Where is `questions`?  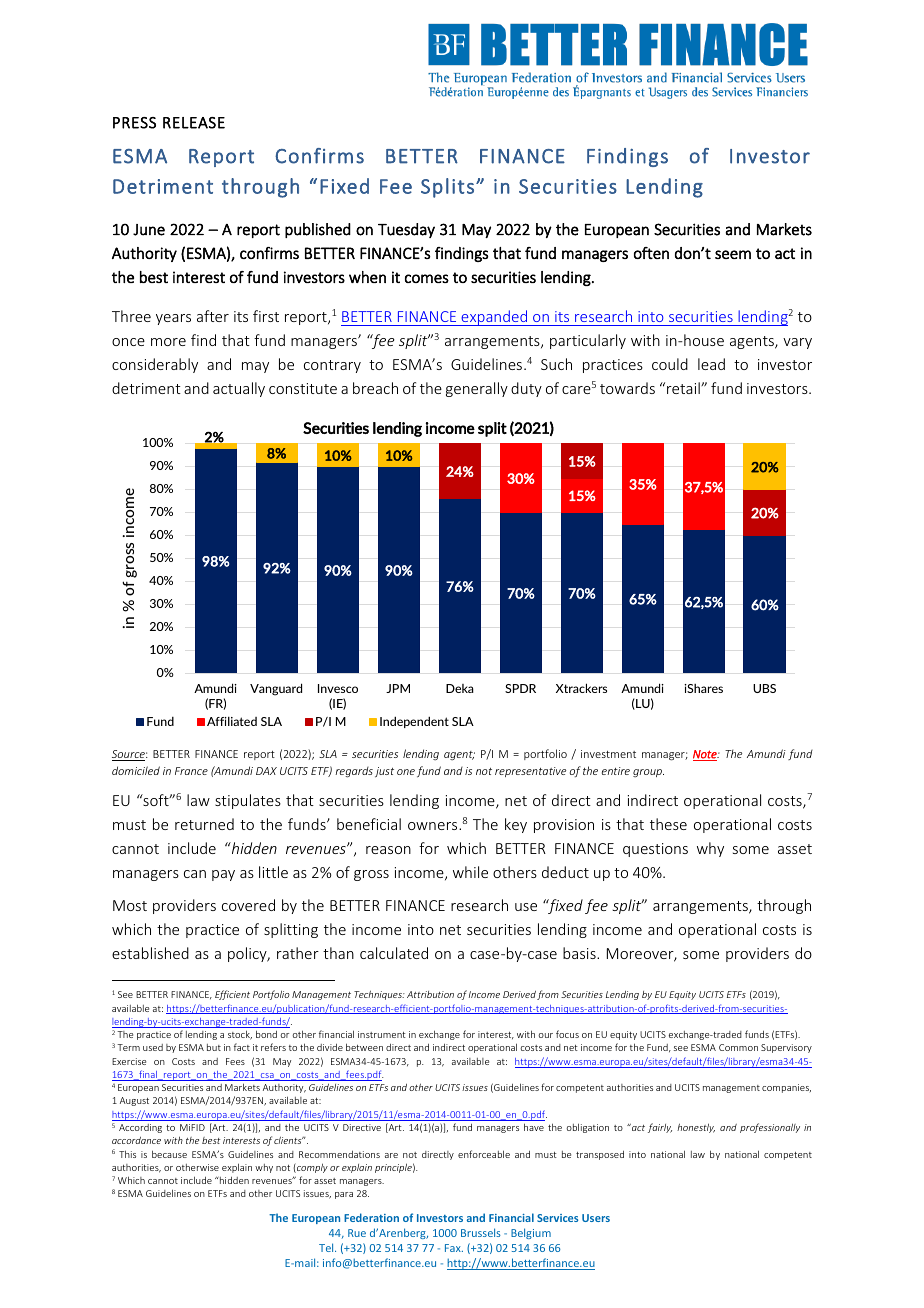
questions is located at coordinates (655, 850).
